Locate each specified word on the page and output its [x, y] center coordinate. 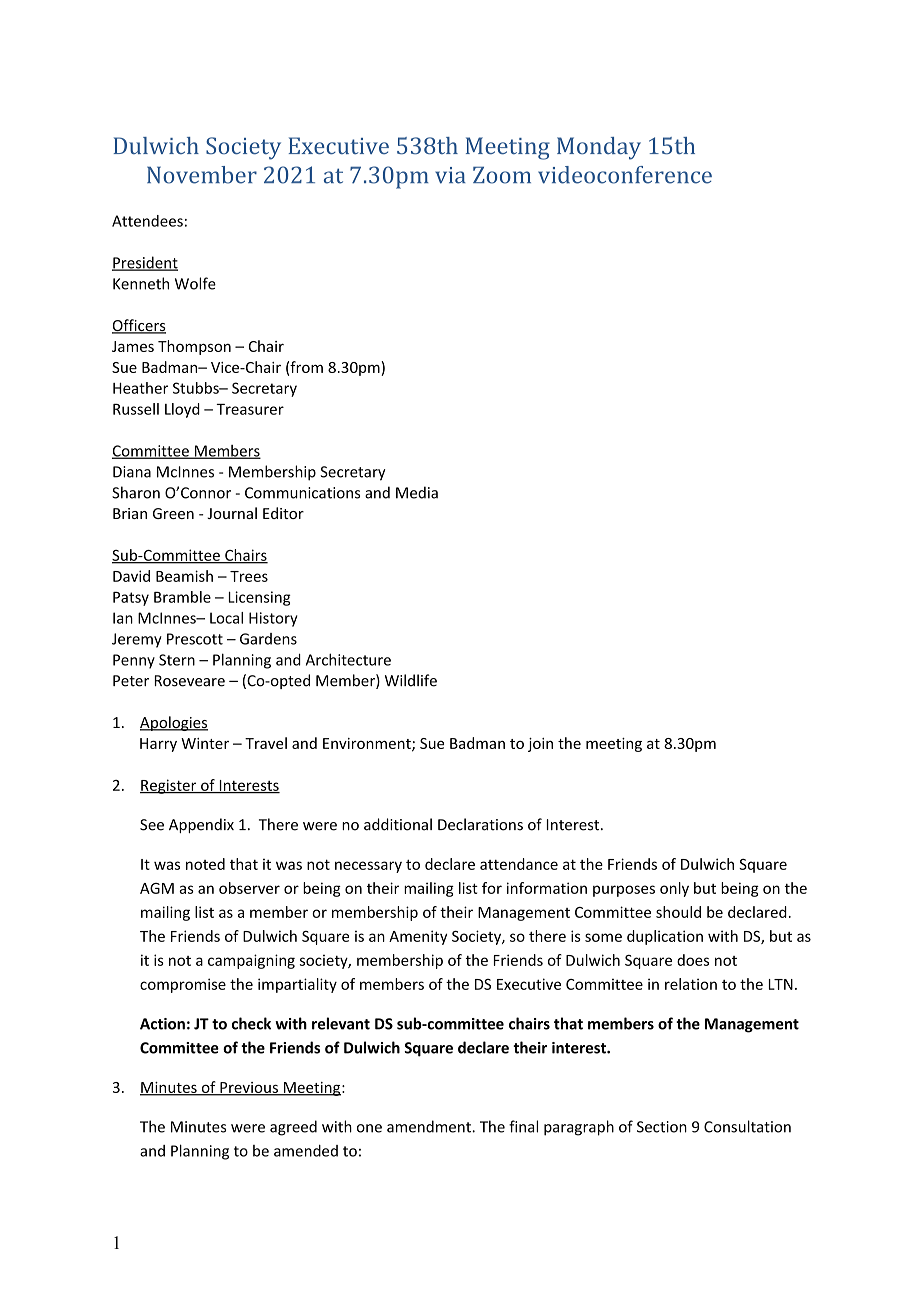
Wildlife [411, 680]
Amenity [418, 937]
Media [417, 492]
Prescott [195, 639]
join [540, 745]
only [674, 889]
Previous [249, 1088]
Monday [599, 148]
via [450, 175]
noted [205, 864]
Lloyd [182, 410]
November [202, 175]
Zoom [502, 175]
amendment [430, 1126]
